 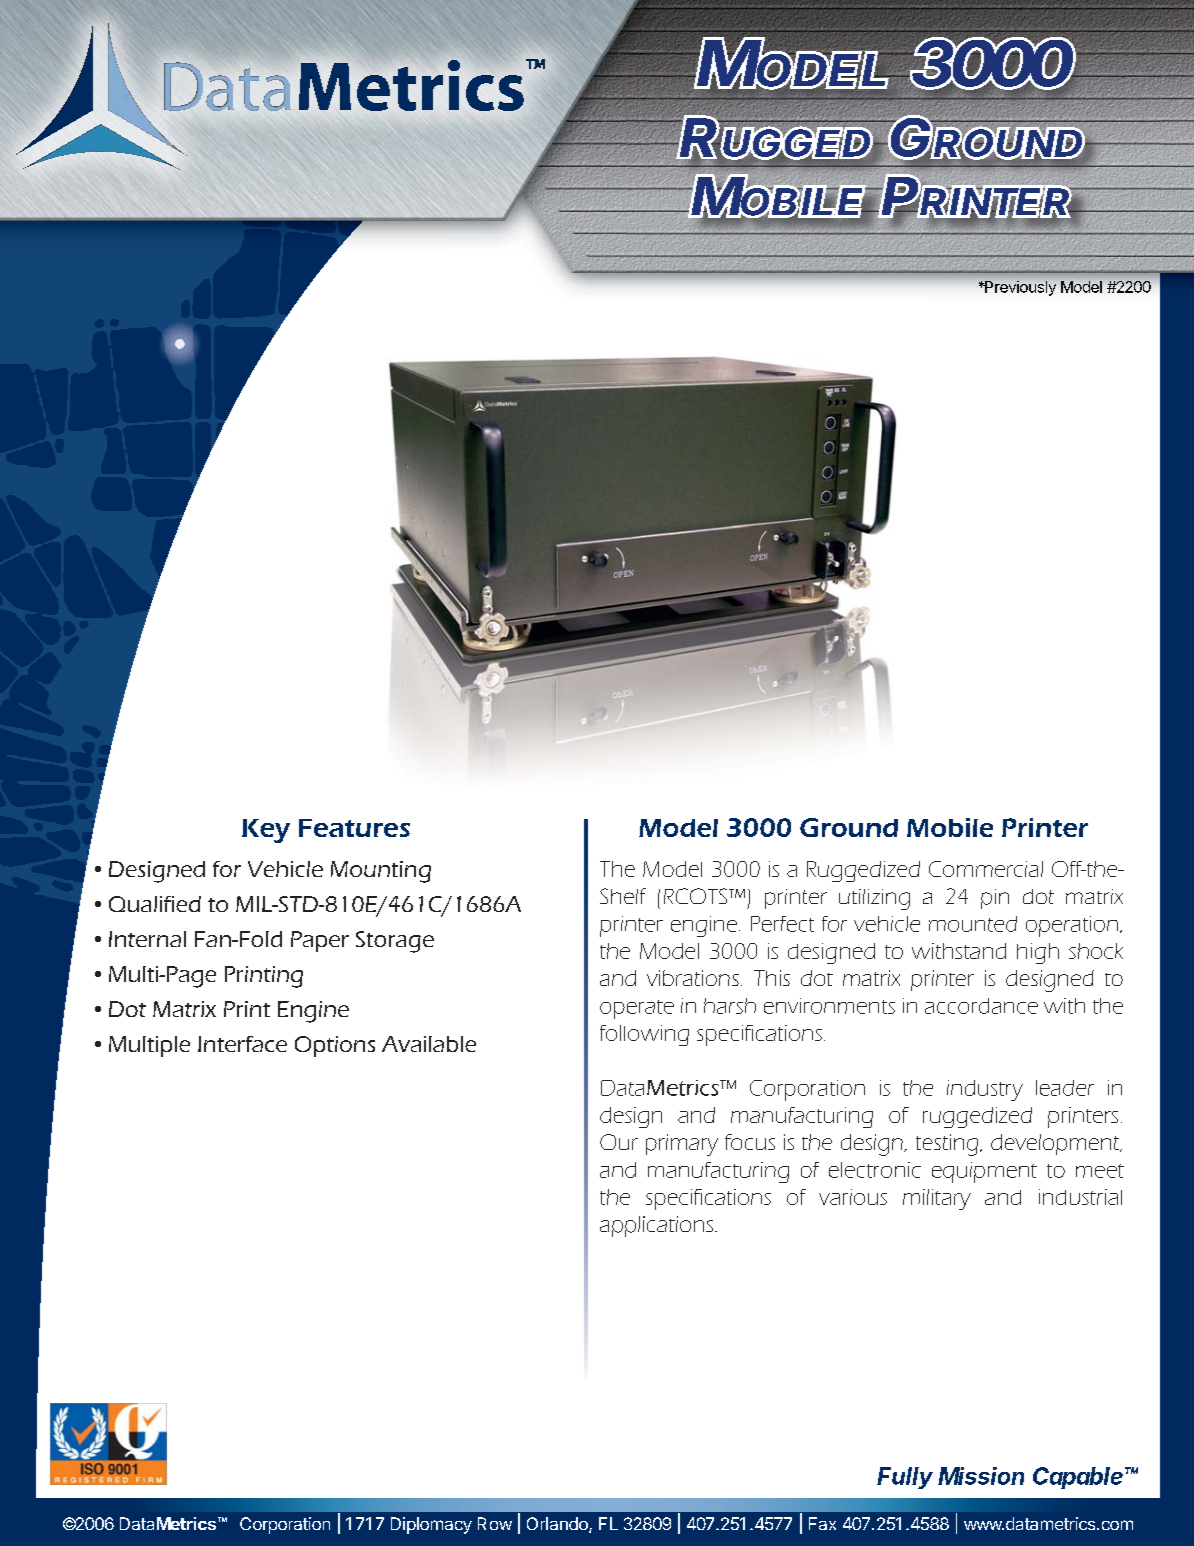 What do you see at coordinates (937, 1199) in the image?
I see `military` at bounding box center [937, 1199].
